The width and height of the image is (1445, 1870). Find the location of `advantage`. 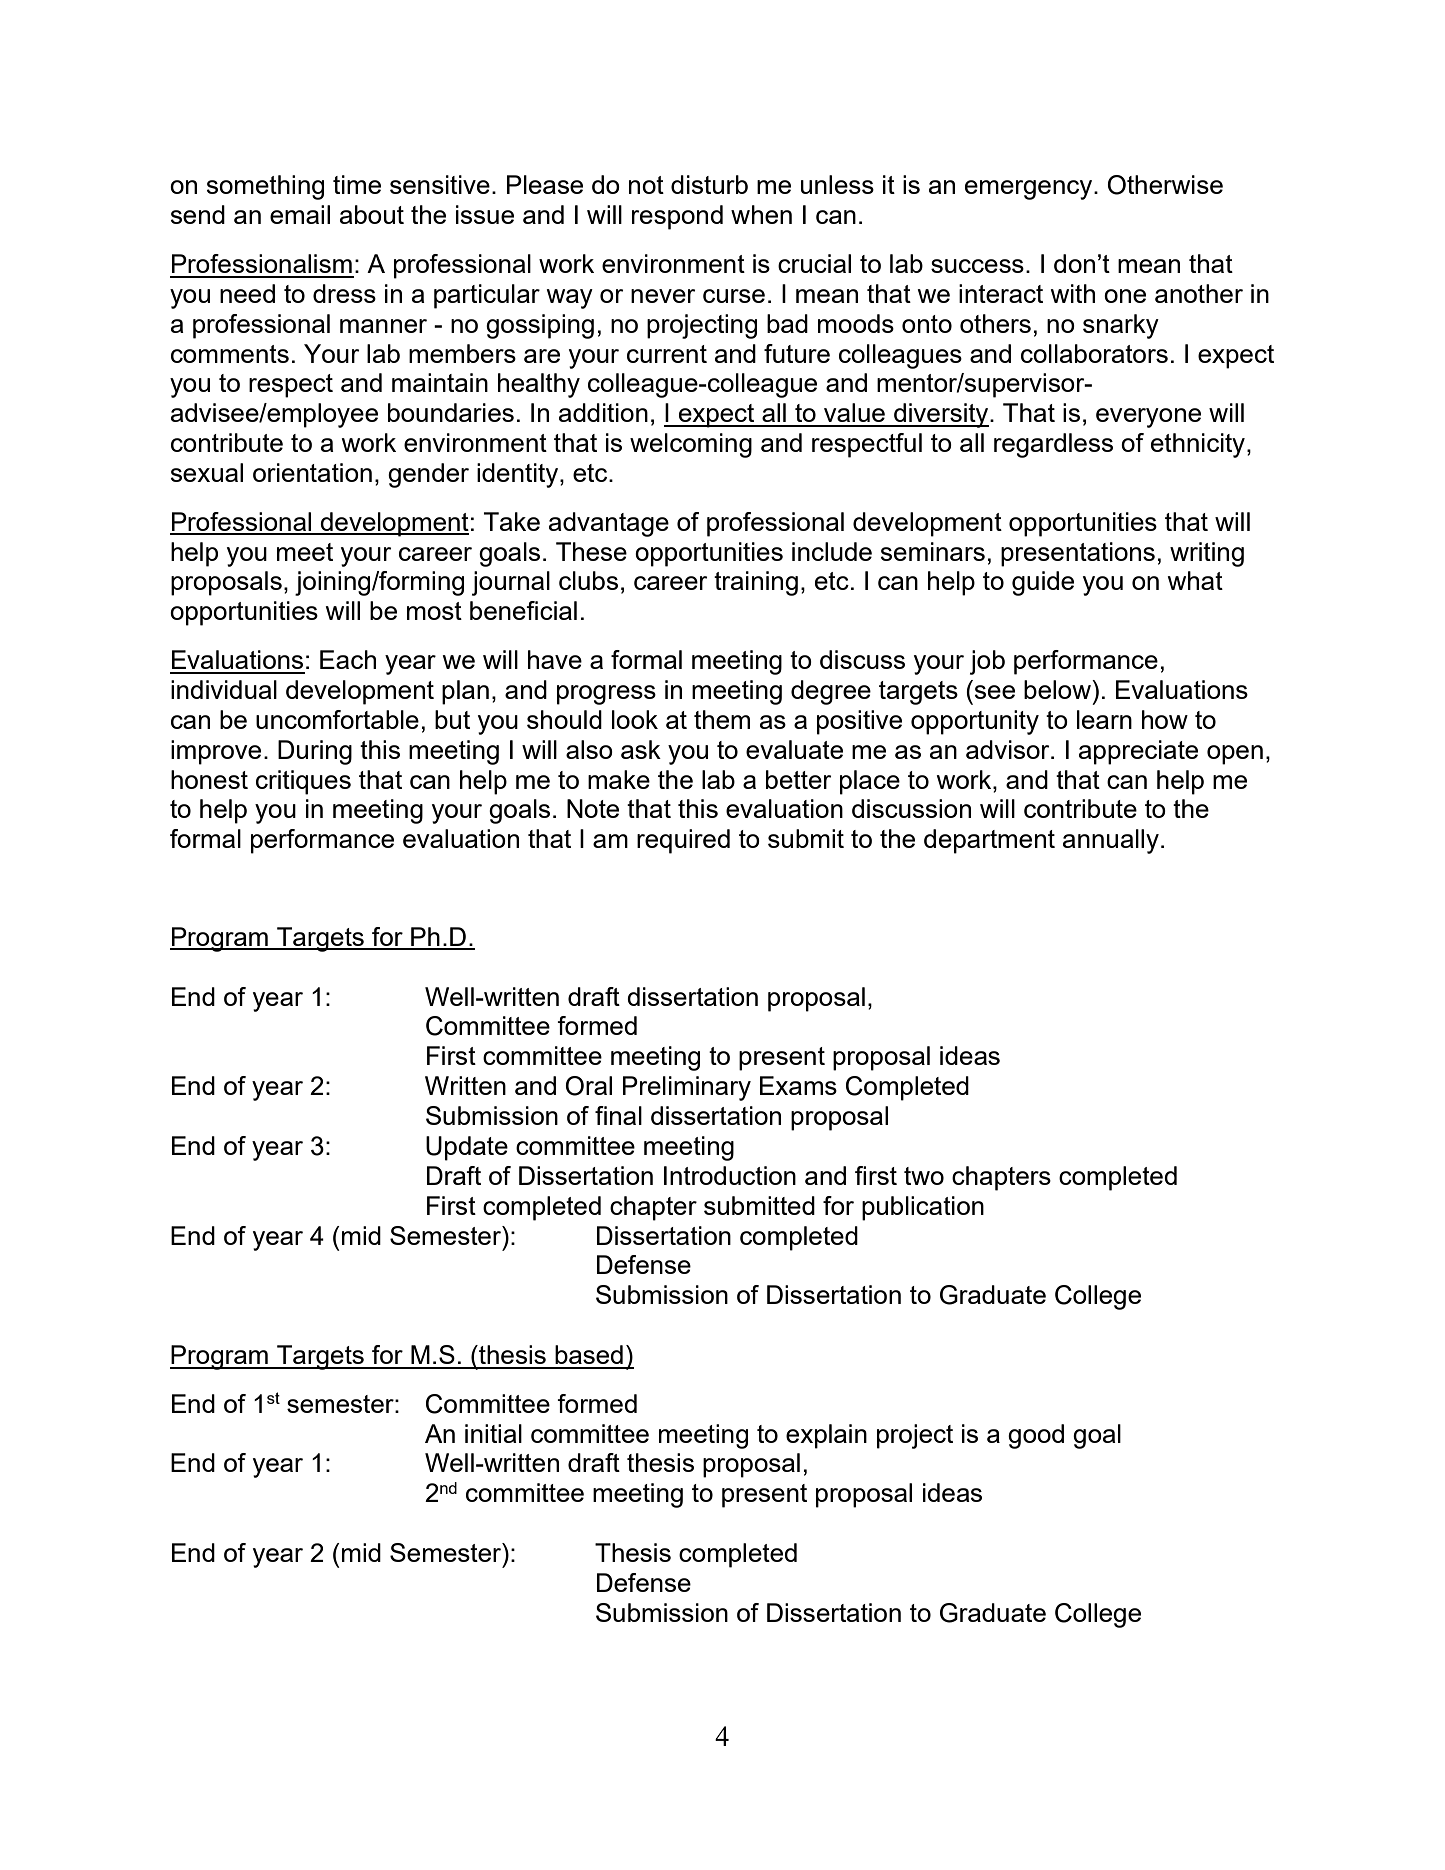

advantage is located at coordinates (609, 524).
